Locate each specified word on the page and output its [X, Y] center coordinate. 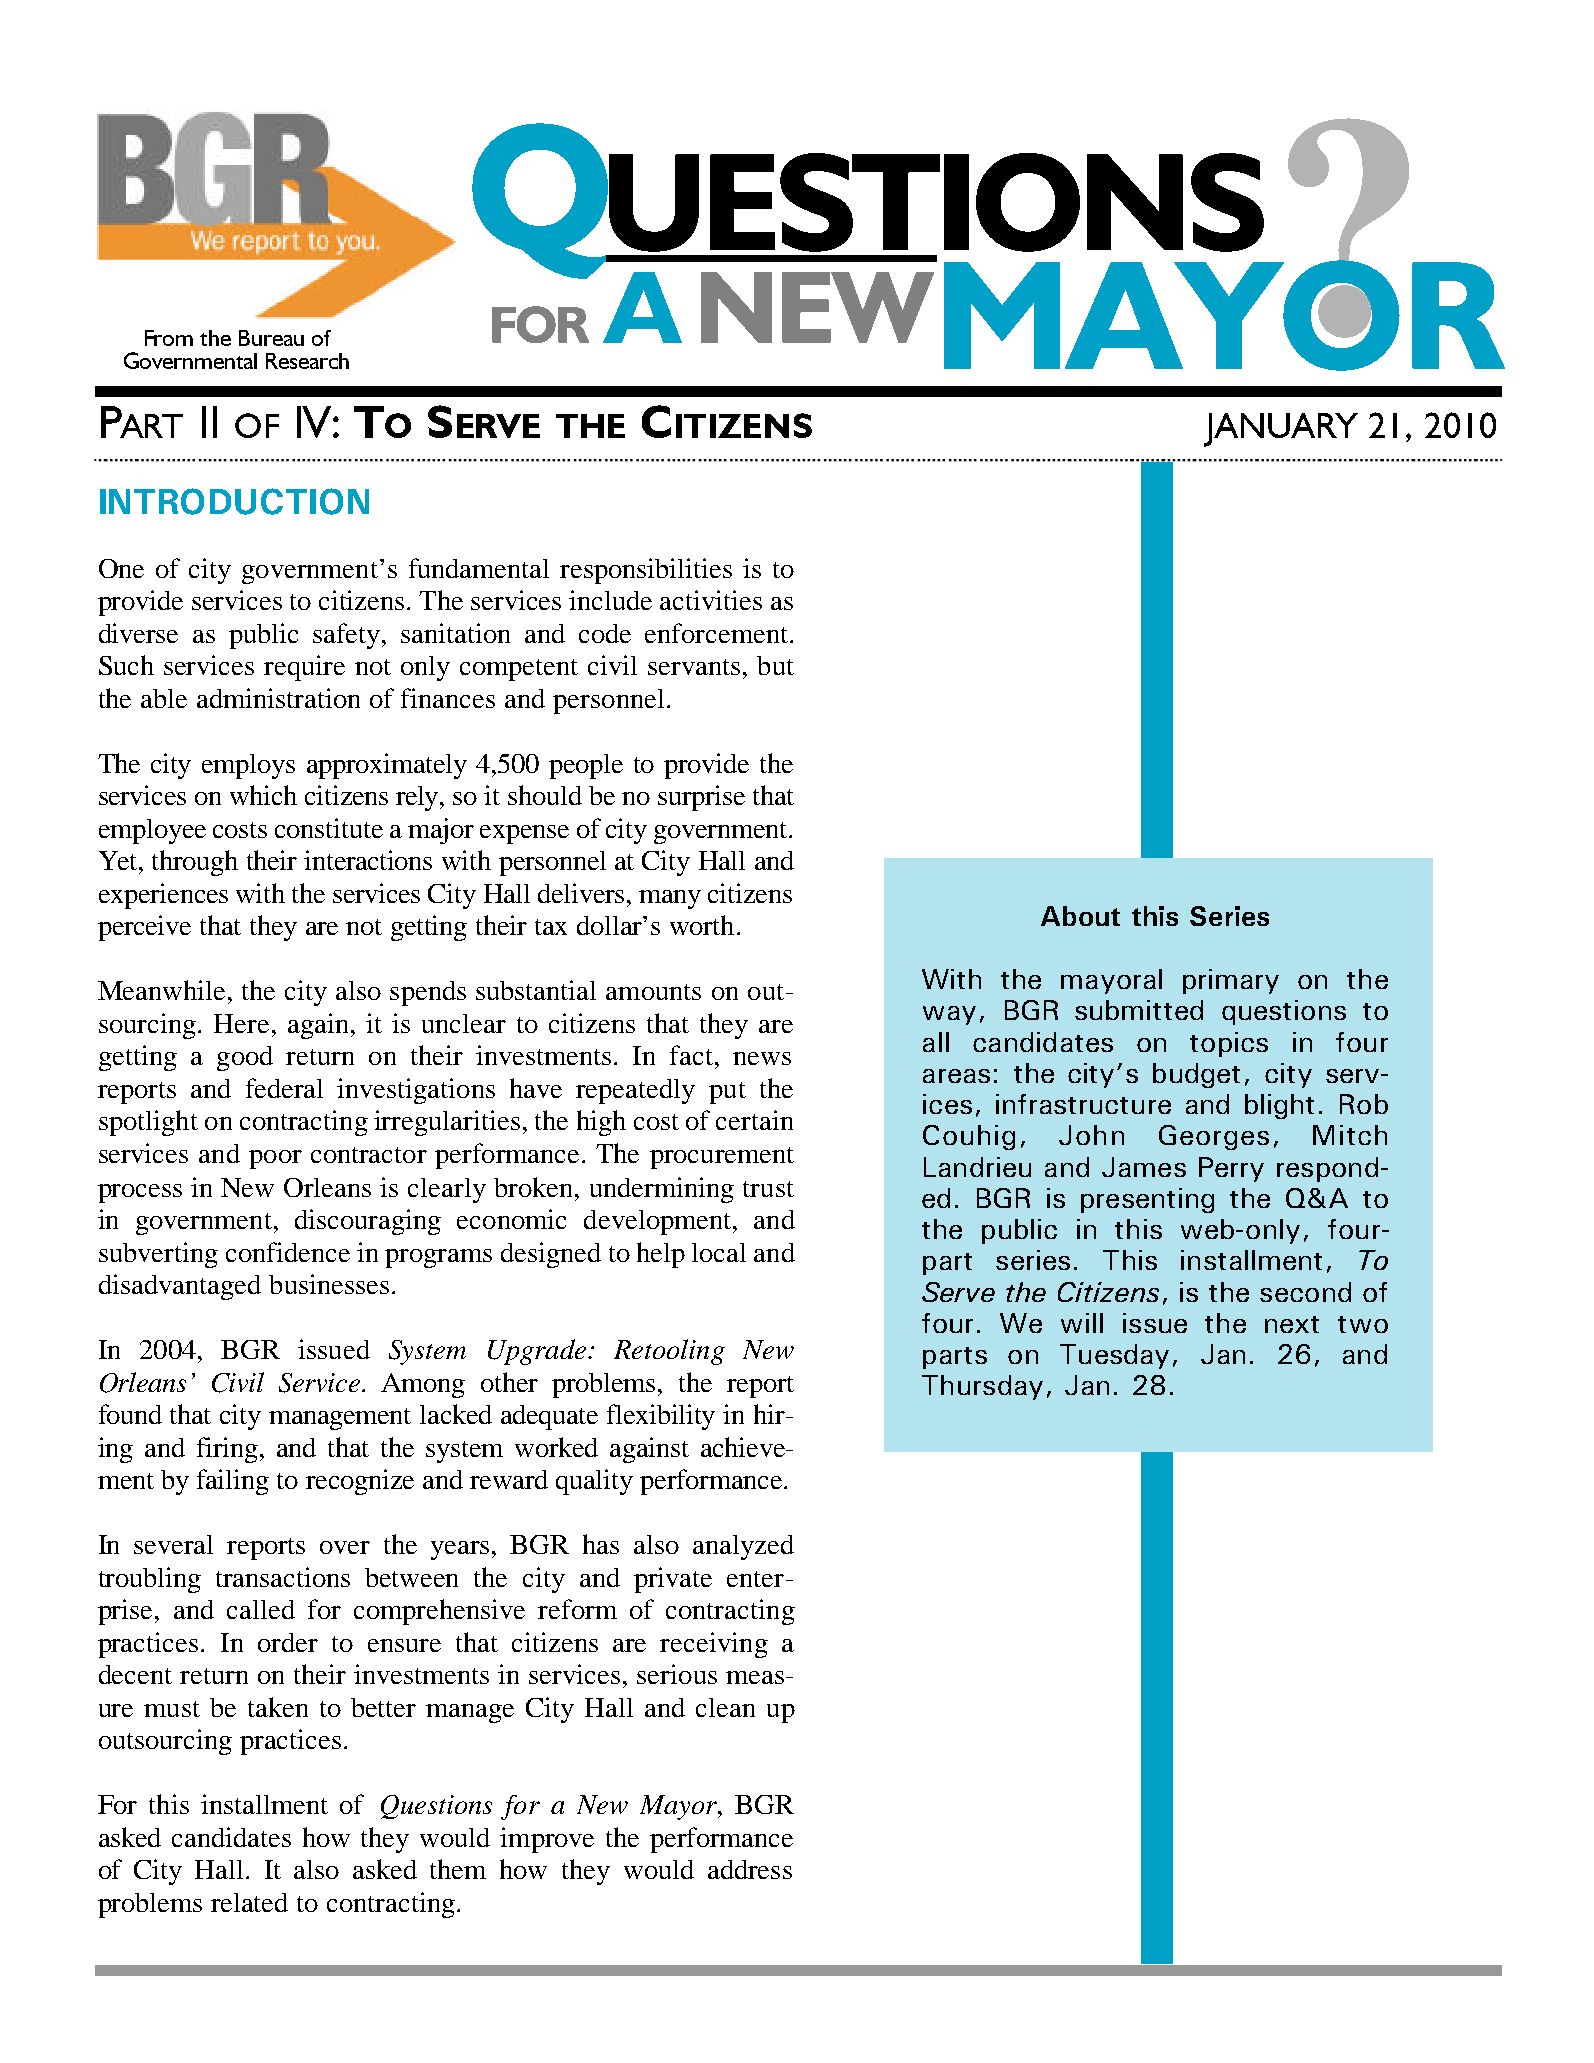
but [775, 665]
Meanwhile [161, 990]
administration [278, 698]
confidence [288, 1252]
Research [307, 361]
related [249, 1902]
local [719, 1252]
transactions [283, 1577]
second [1305, 1292]
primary [1231, 981]
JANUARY [1281, 430]
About [1080, 916]
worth [702, 925]
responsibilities [646, 571]
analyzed [743, 1547]
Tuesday [1114, 1356]
